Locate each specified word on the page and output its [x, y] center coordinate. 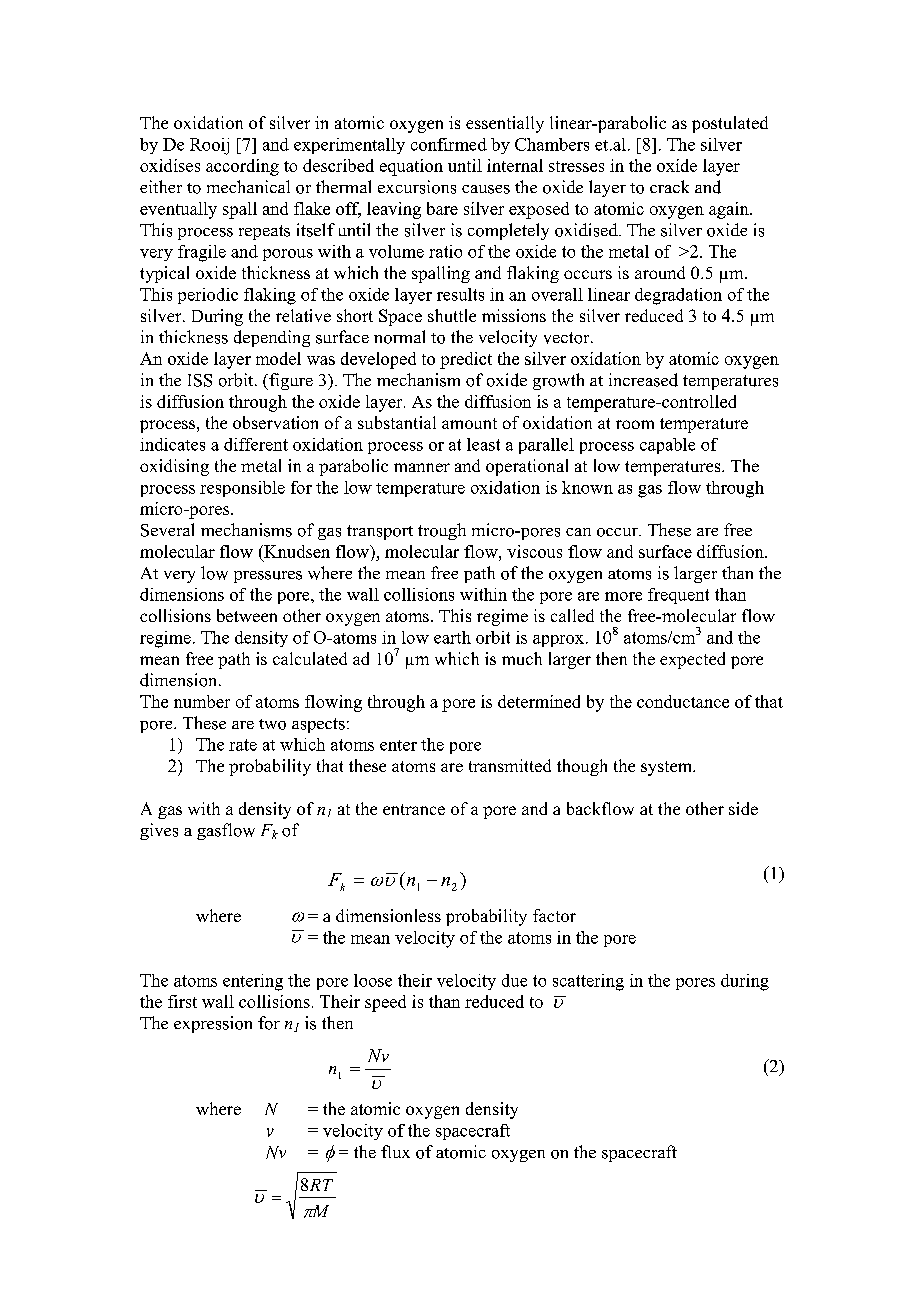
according [242, 167]
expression [213, 1024]
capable [667, 446]
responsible [242, 489]
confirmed [449, 144]
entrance [414, 809]
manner [422, 467]
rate [243, 745]
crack [669, 186]
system [668, 768]
